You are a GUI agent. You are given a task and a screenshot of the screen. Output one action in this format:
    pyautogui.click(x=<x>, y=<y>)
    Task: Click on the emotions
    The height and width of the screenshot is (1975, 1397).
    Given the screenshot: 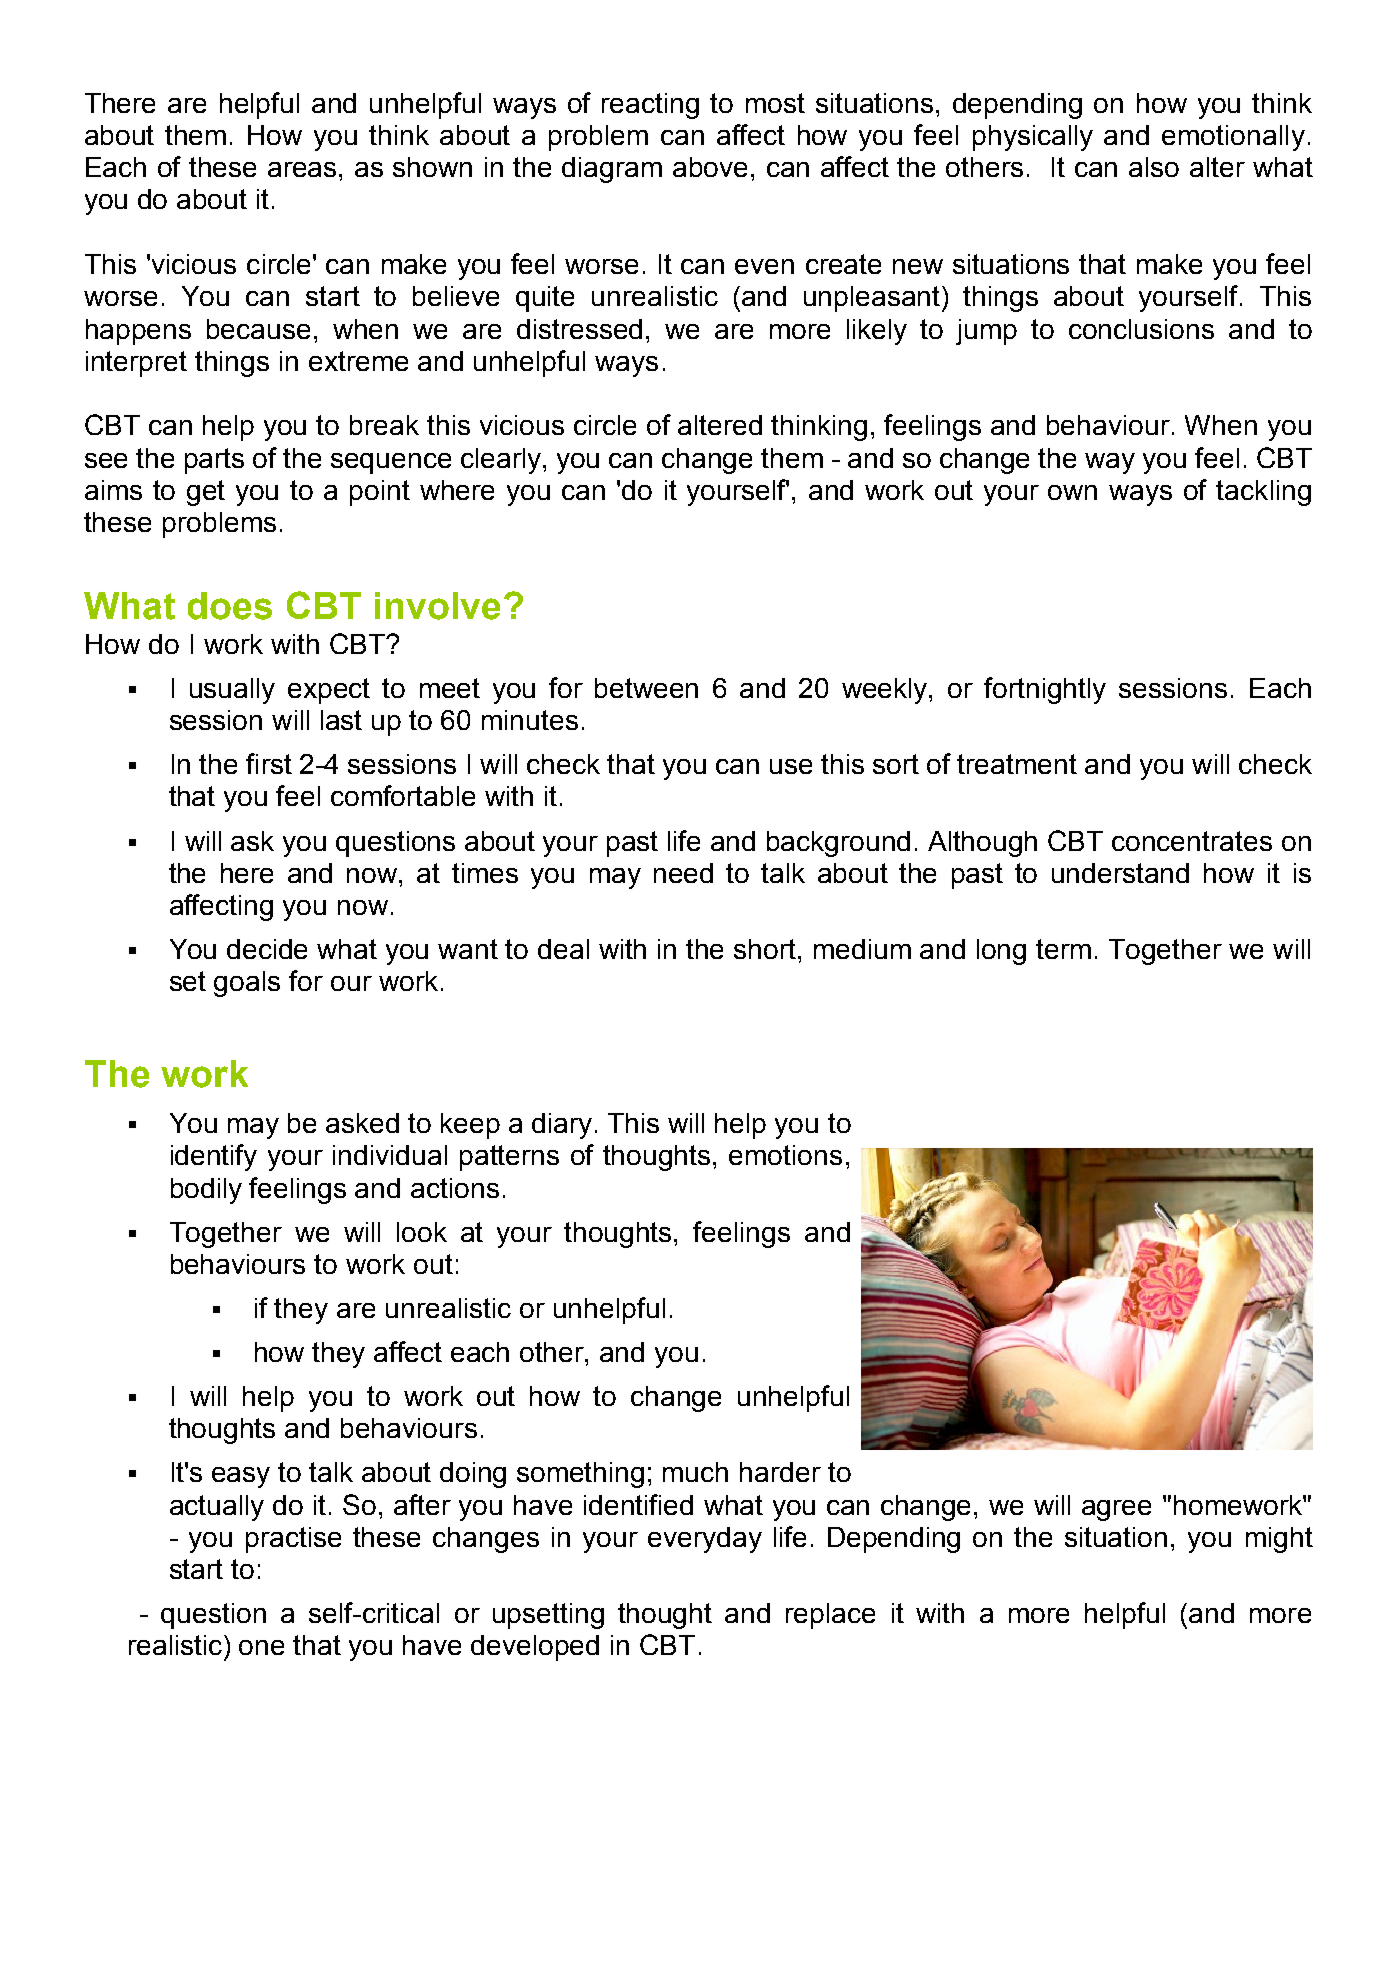 What is the action you would take?
    pyautogui.click(x=785, y=1155)
